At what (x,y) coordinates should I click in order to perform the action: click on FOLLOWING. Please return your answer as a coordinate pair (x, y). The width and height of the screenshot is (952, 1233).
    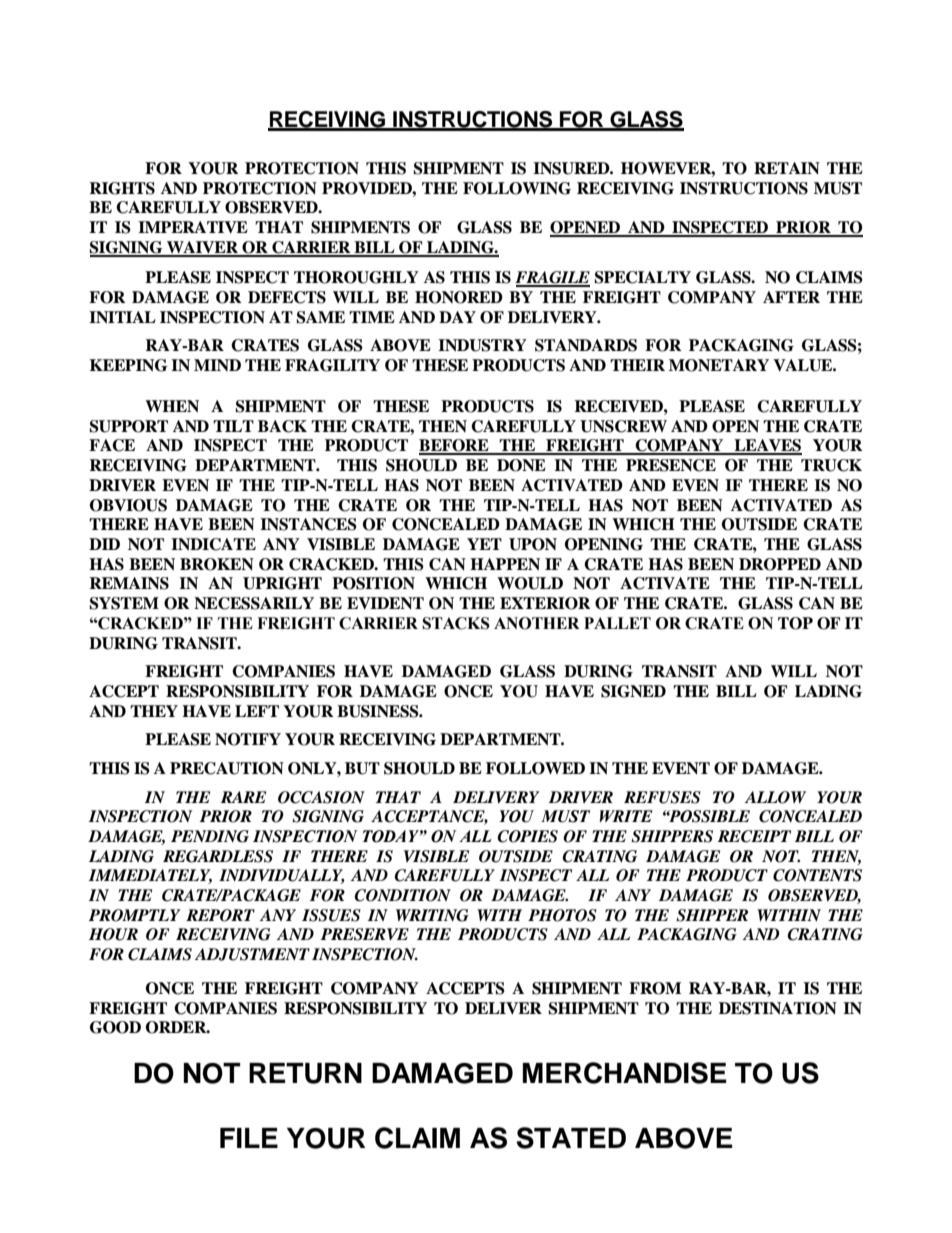
    Looking at the image, I should click on (517, 188).
